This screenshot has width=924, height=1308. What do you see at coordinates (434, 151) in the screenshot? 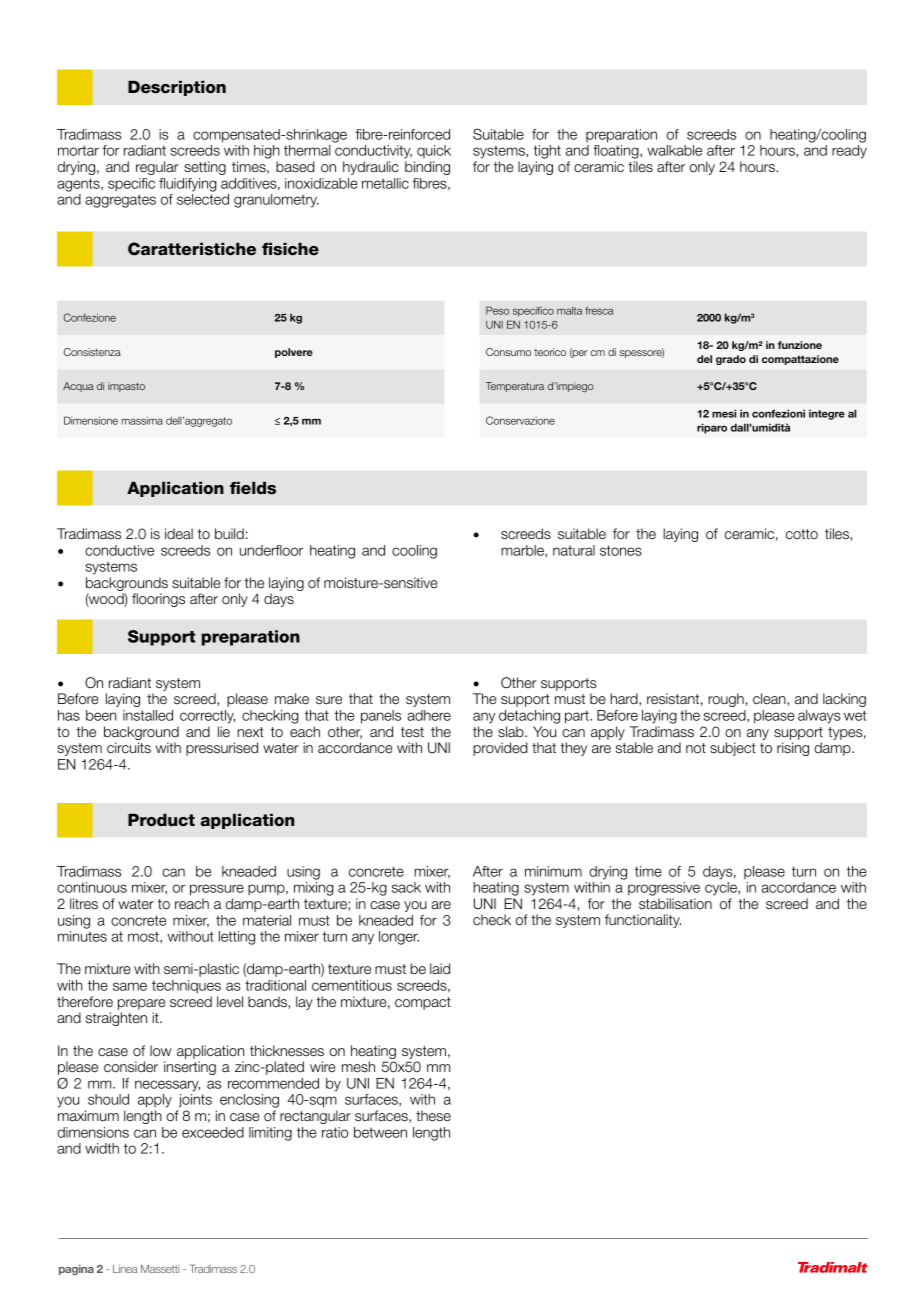
I see `quick` at bounding box center [434, 151].
